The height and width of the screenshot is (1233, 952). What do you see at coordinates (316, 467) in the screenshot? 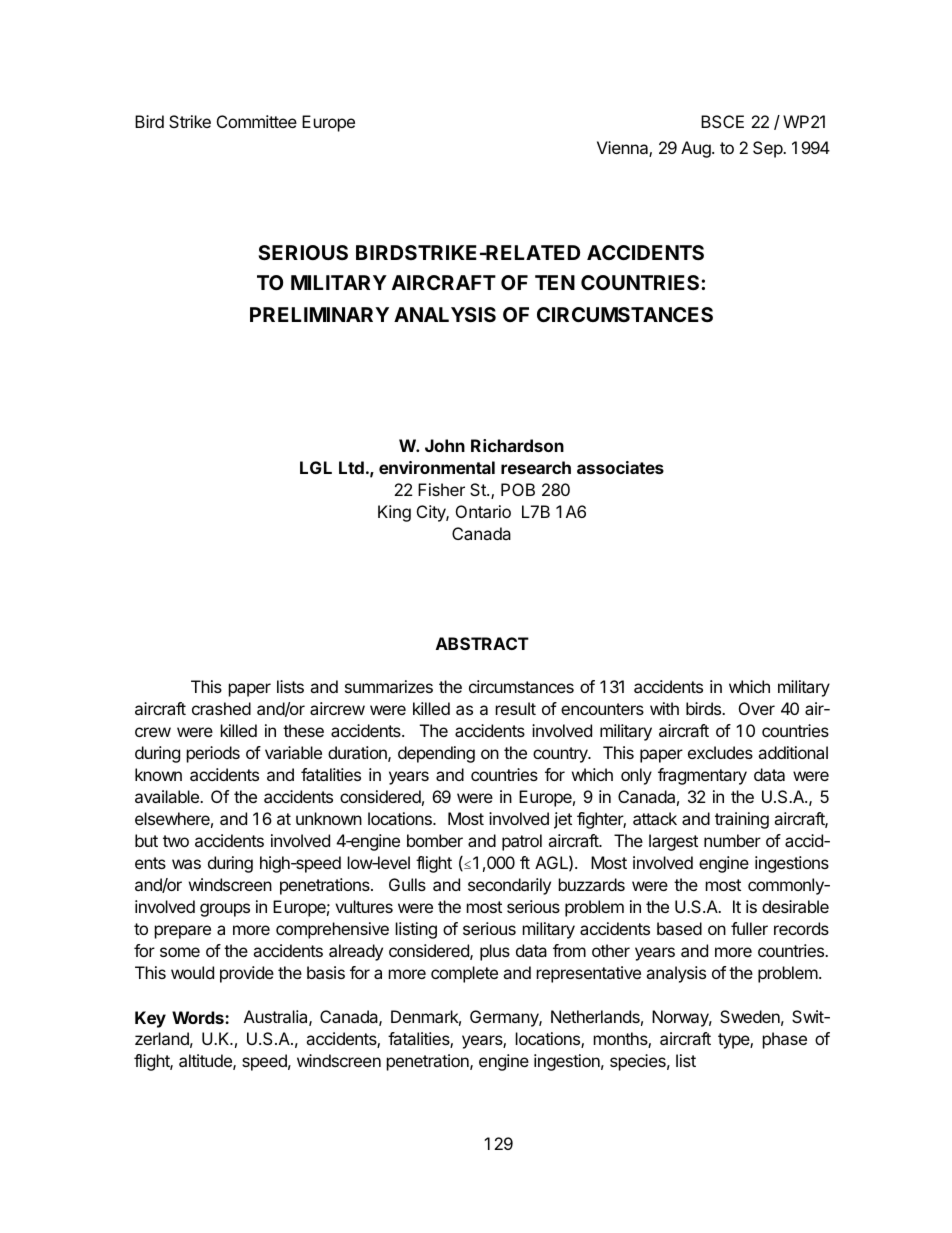
I see `LGL` at bounding box center [316, 467].
